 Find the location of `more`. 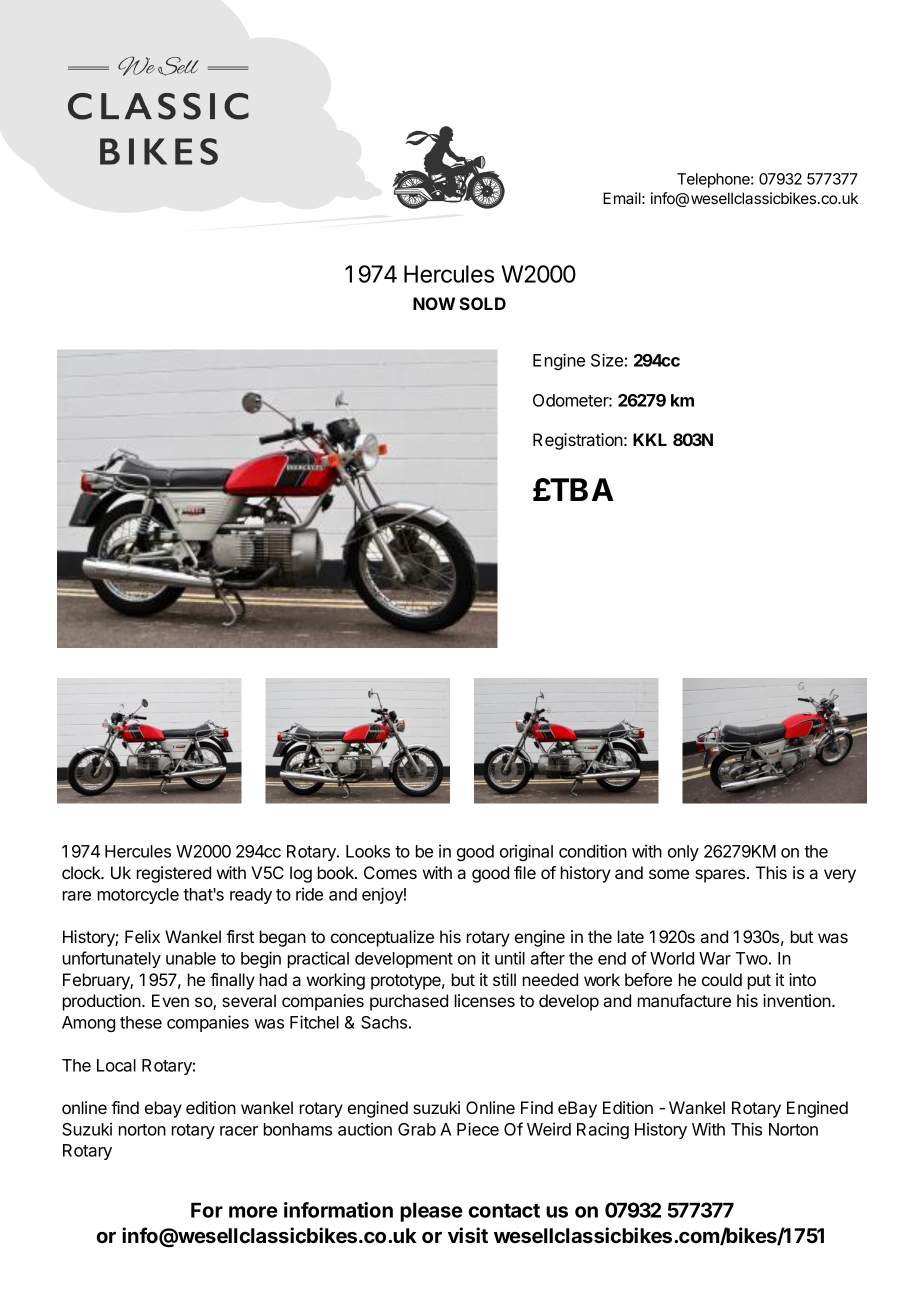

more is located at coordinates (253, 1212).
